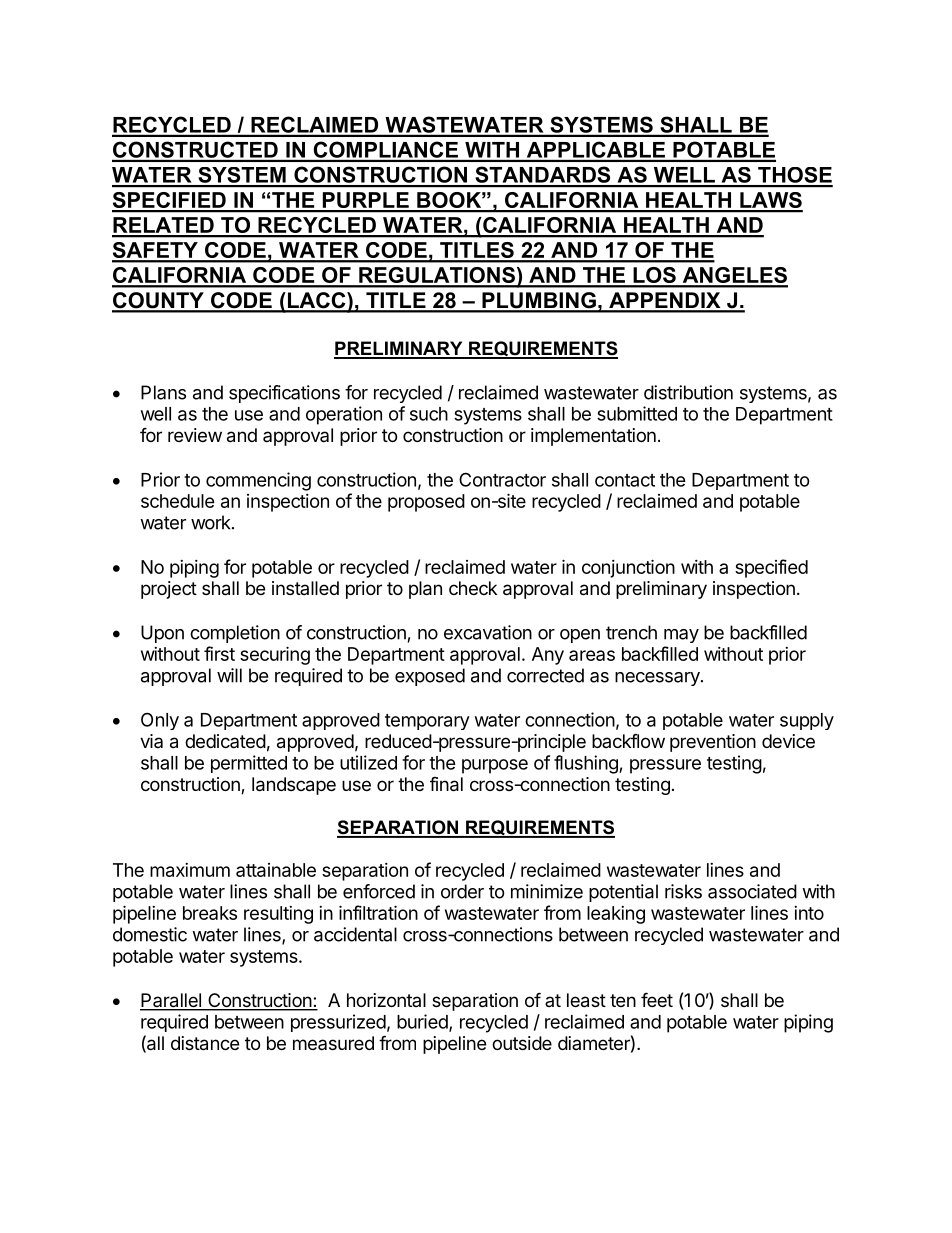  Describe the element at coordinates (429, 414) in the screenshot. I see `such` at that location.
